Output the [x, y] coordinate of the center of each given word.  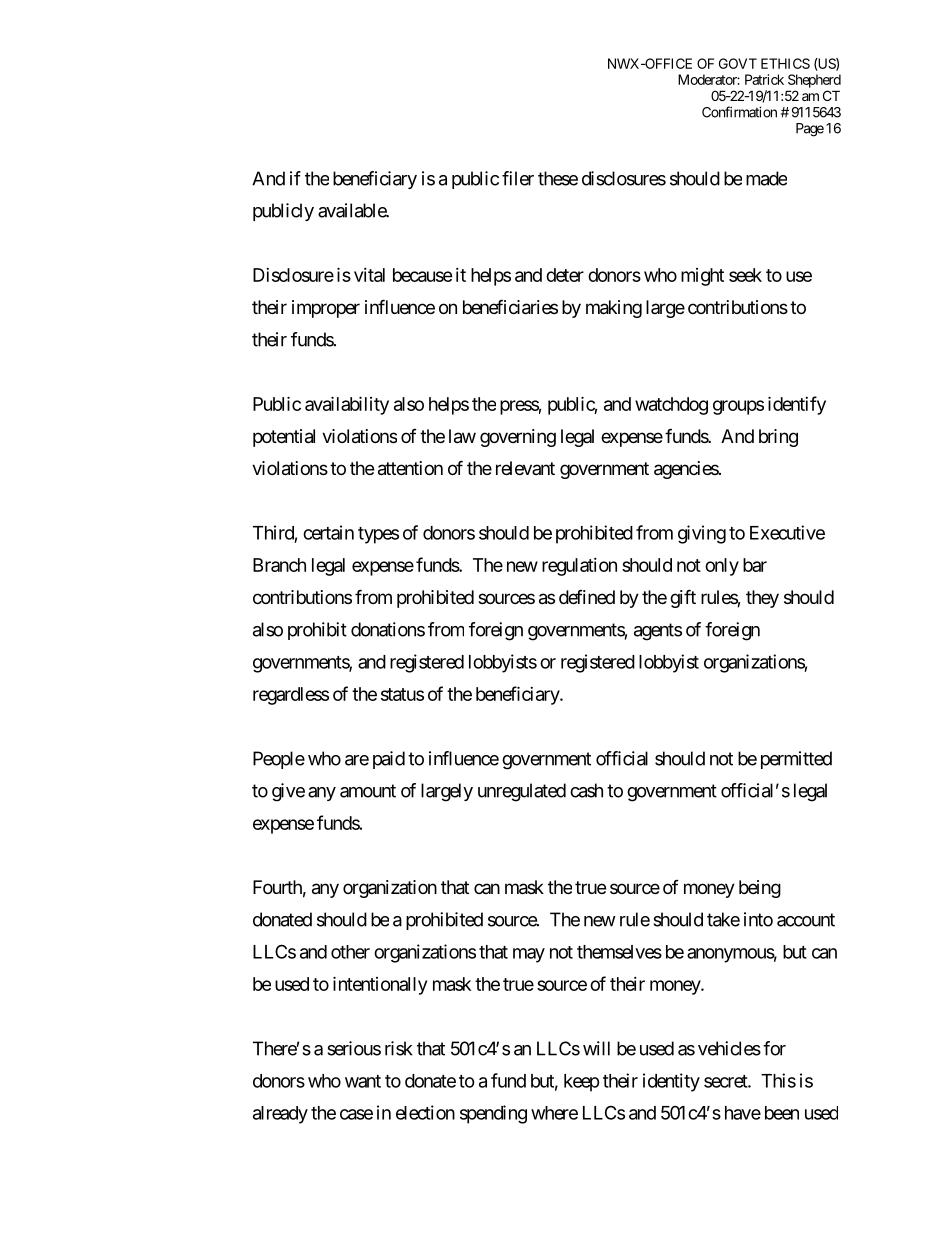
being [760, 889]
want [363, 1081]
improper [326, 309]
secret [726, 1081]
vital [369, 275]
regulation [579, 567]
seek [745, 275]
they [762, 599]
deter [565, 275]
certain [328, 532]
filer [518, 178]
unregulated [522, 792]
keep [582, 1083]
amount [368, 791]
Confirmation [739, 112]
